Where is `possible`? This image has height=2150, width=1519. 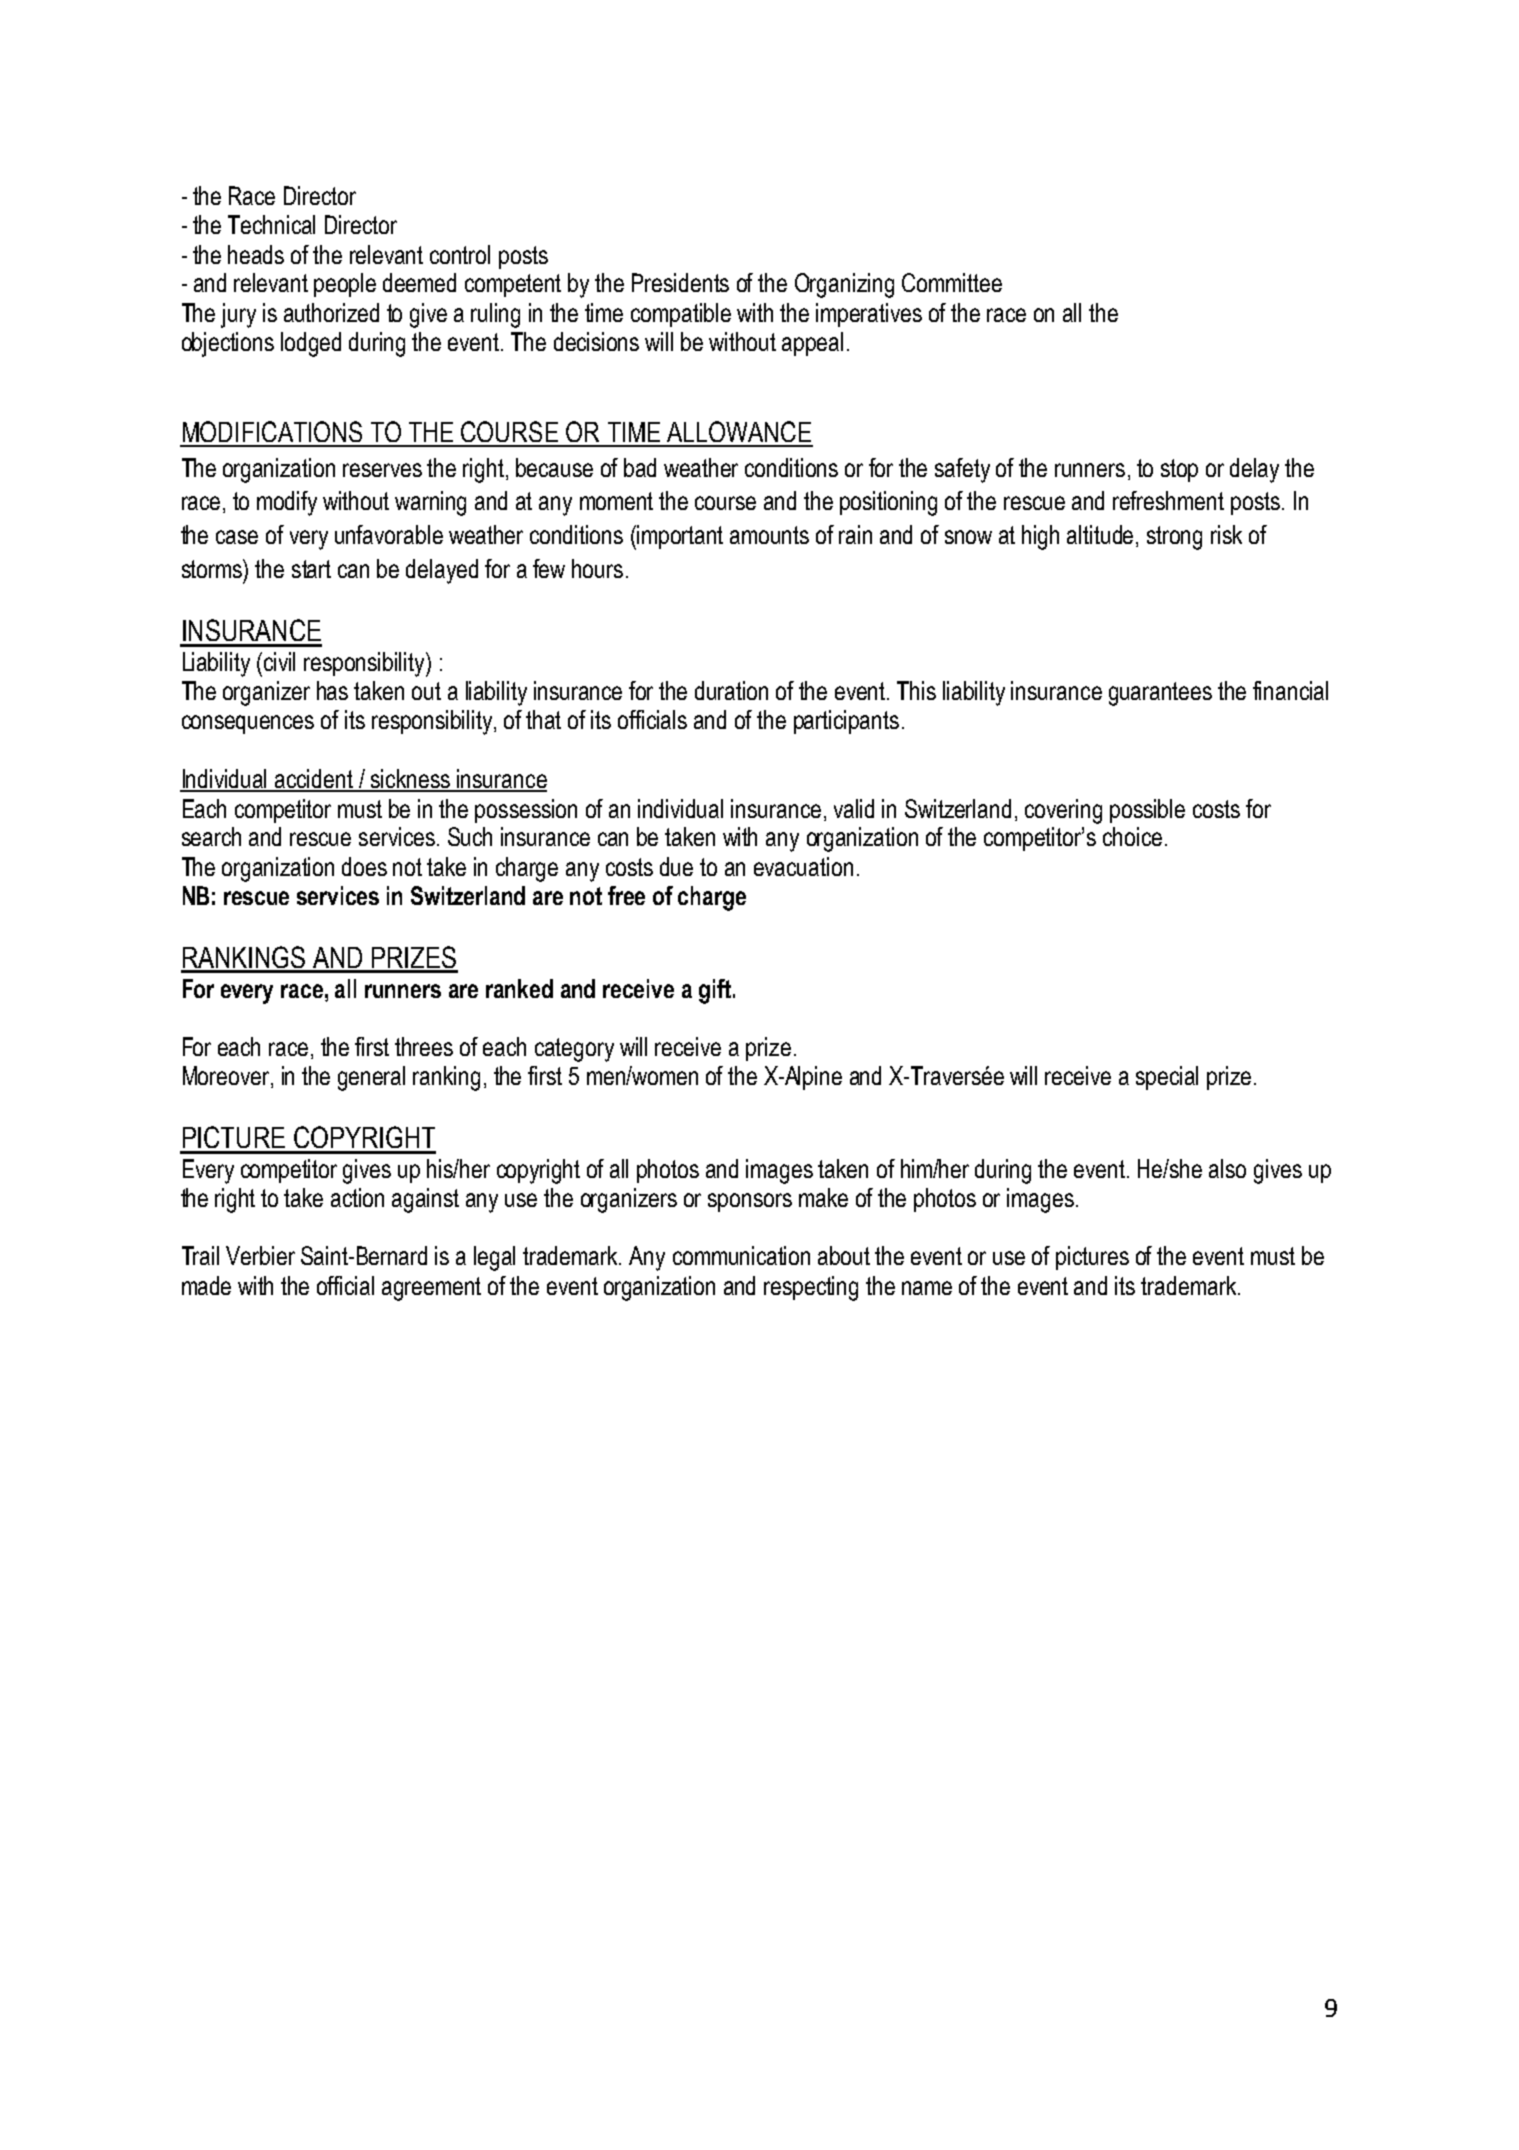 possible is located at coordinates (1147, 811).
